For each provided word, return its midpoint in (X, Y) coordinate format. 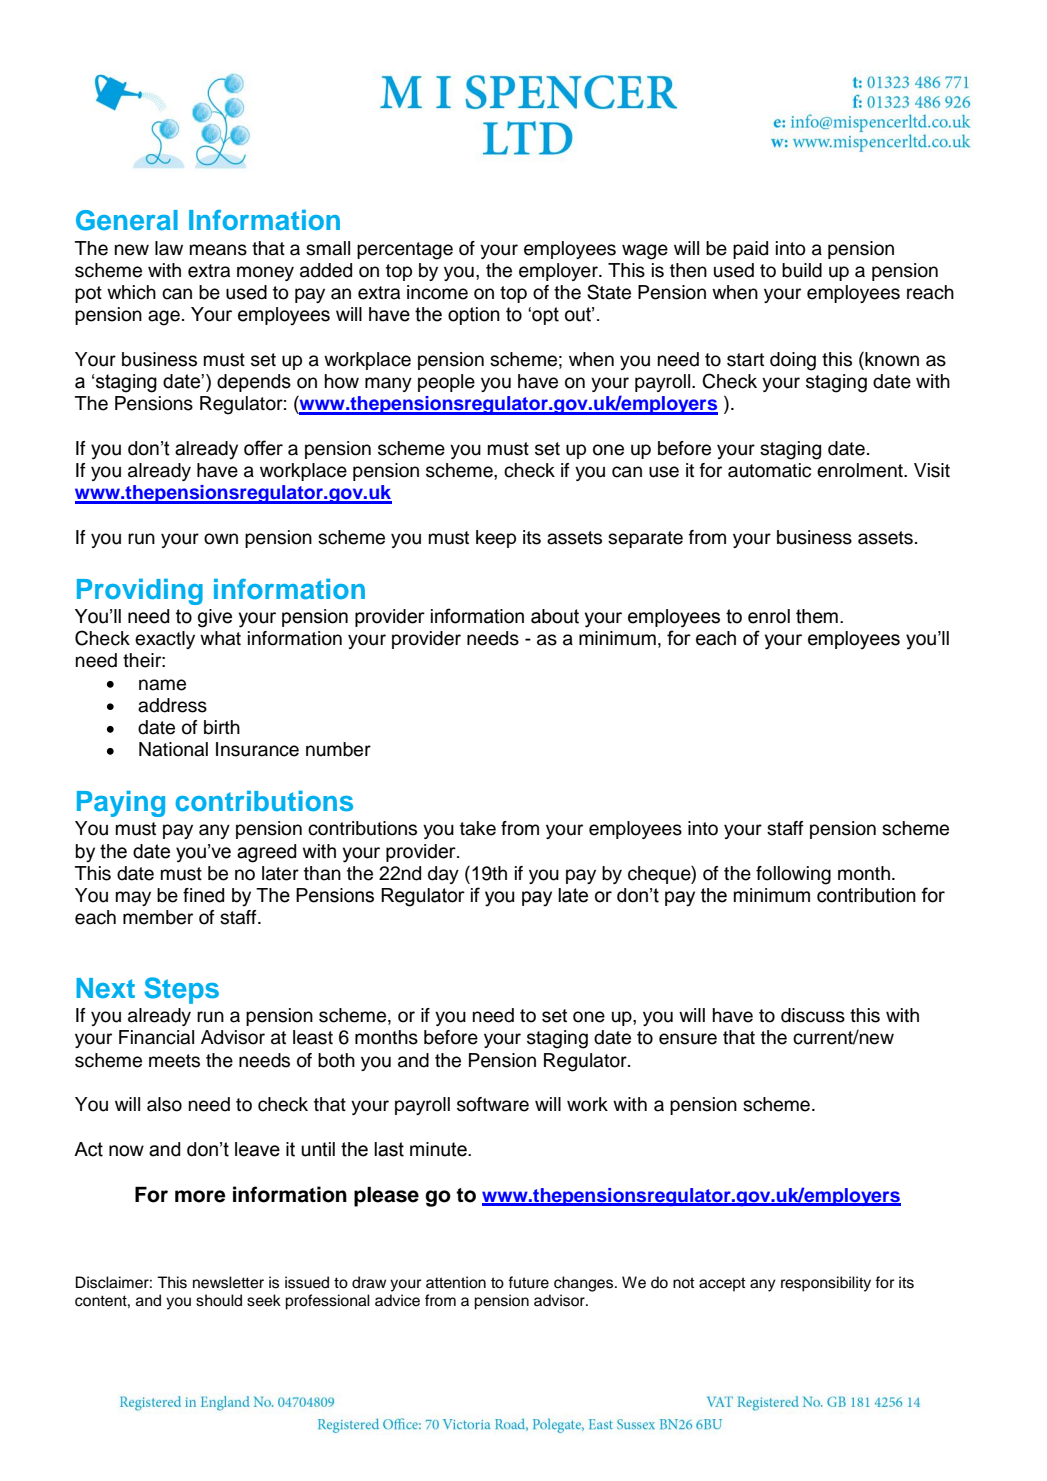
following (793, 875)
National (173, 749)
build (802, 270)
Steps (181, 990)
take (478, 828)
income (437, 292)
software (493, 1104)
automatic (769, 470)
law (169, 248)
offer (263, 448)
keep (496, 539)
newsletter (228, 1282)
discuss (813, 1015)
